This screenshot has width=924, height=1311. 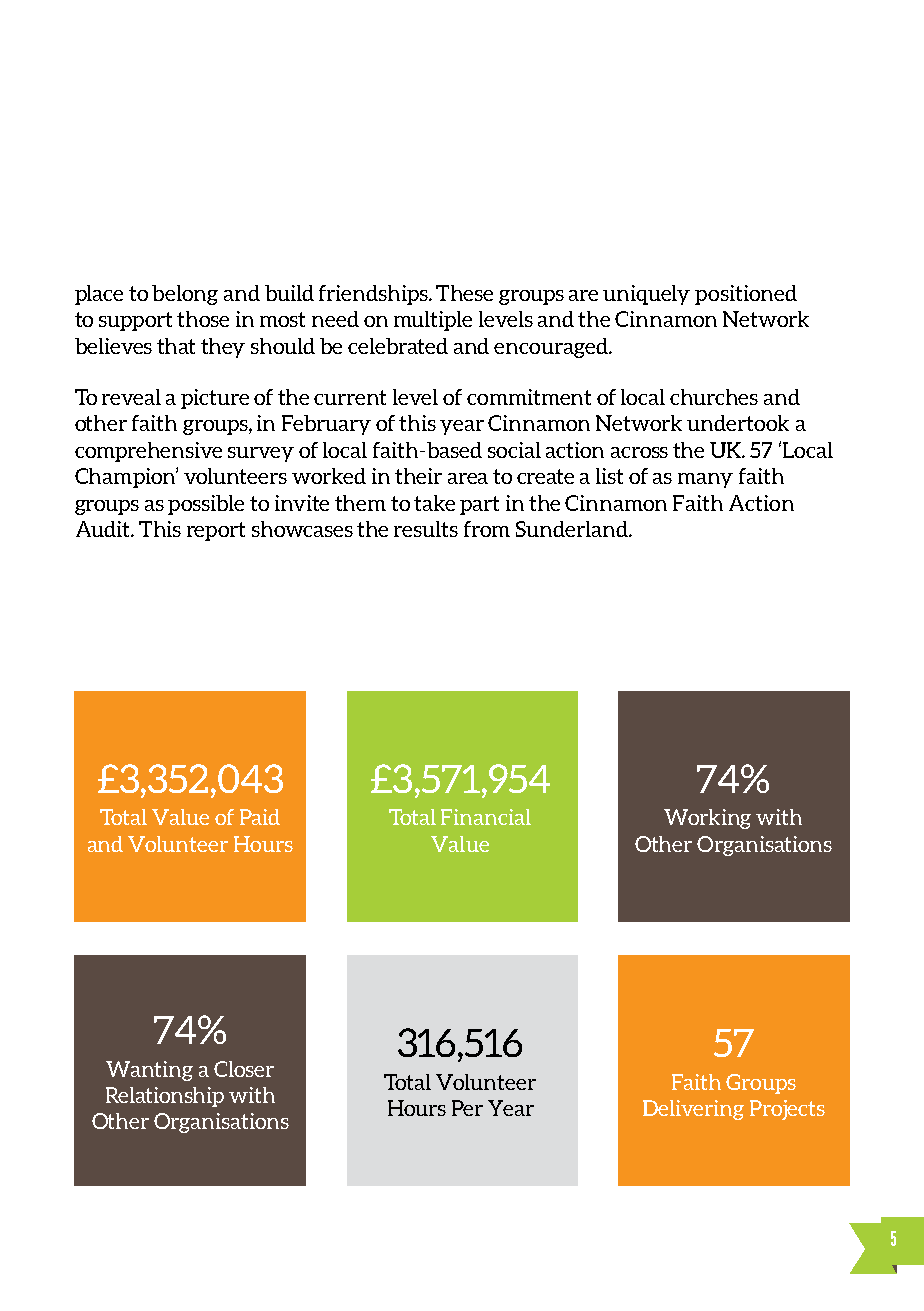 I want to click on Relationship, so click(x=165, y=1097).
